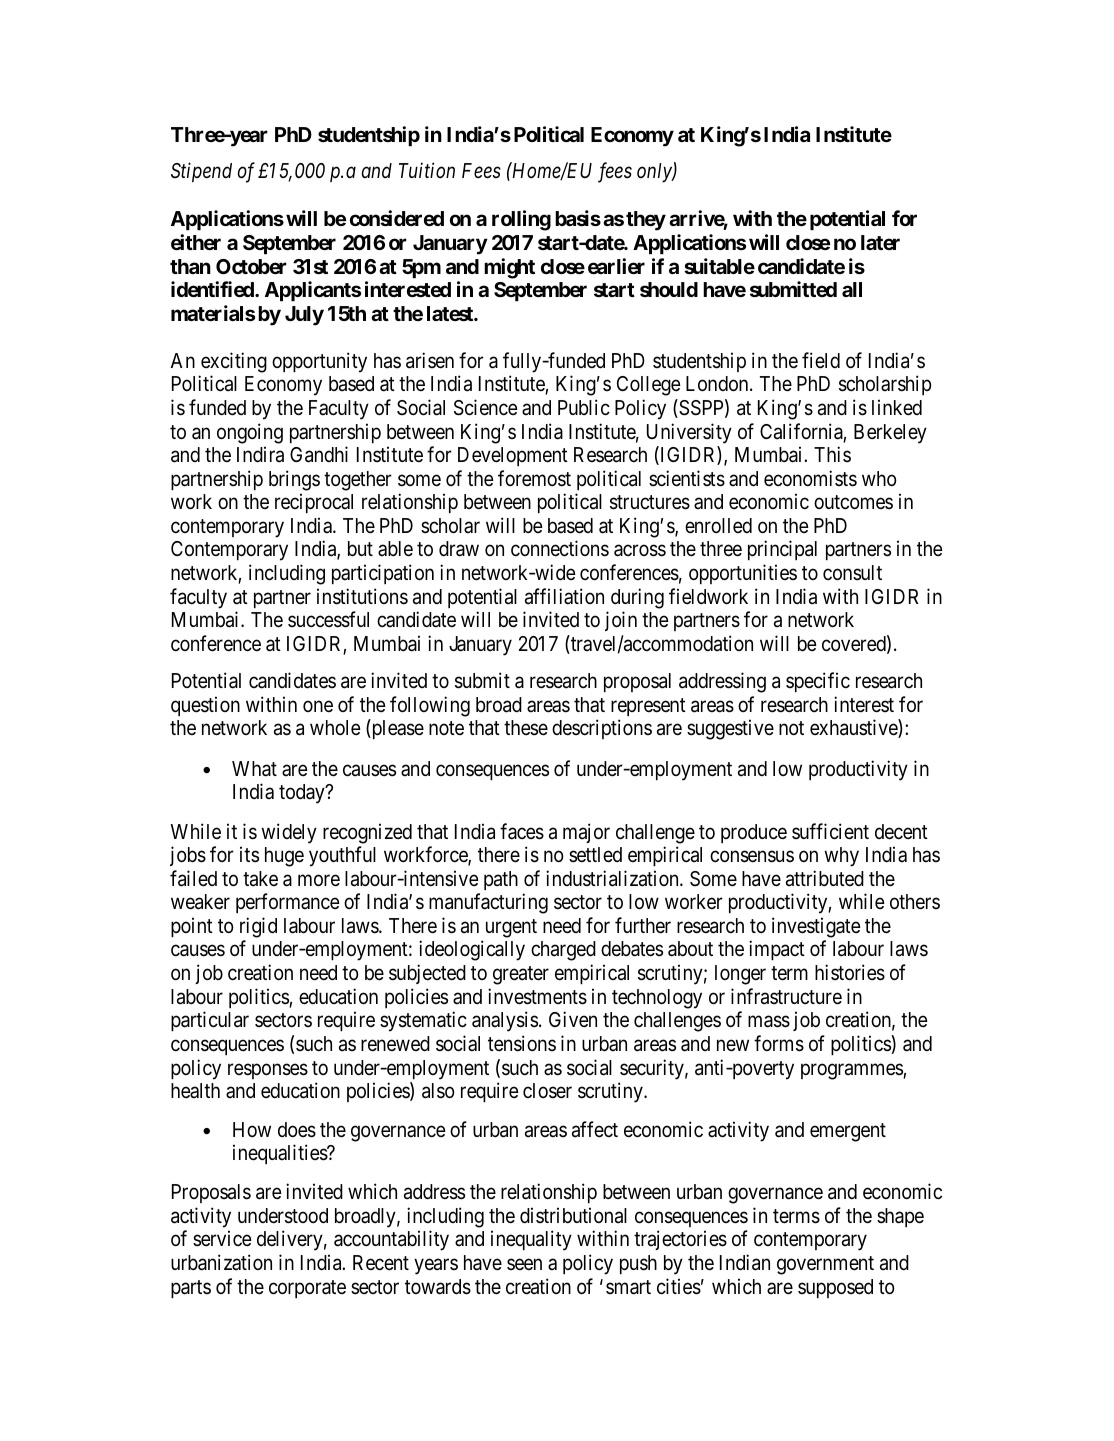  Describe the element at coordinates (531, 1240) in the screenshot. I see `inequality` at that location.
